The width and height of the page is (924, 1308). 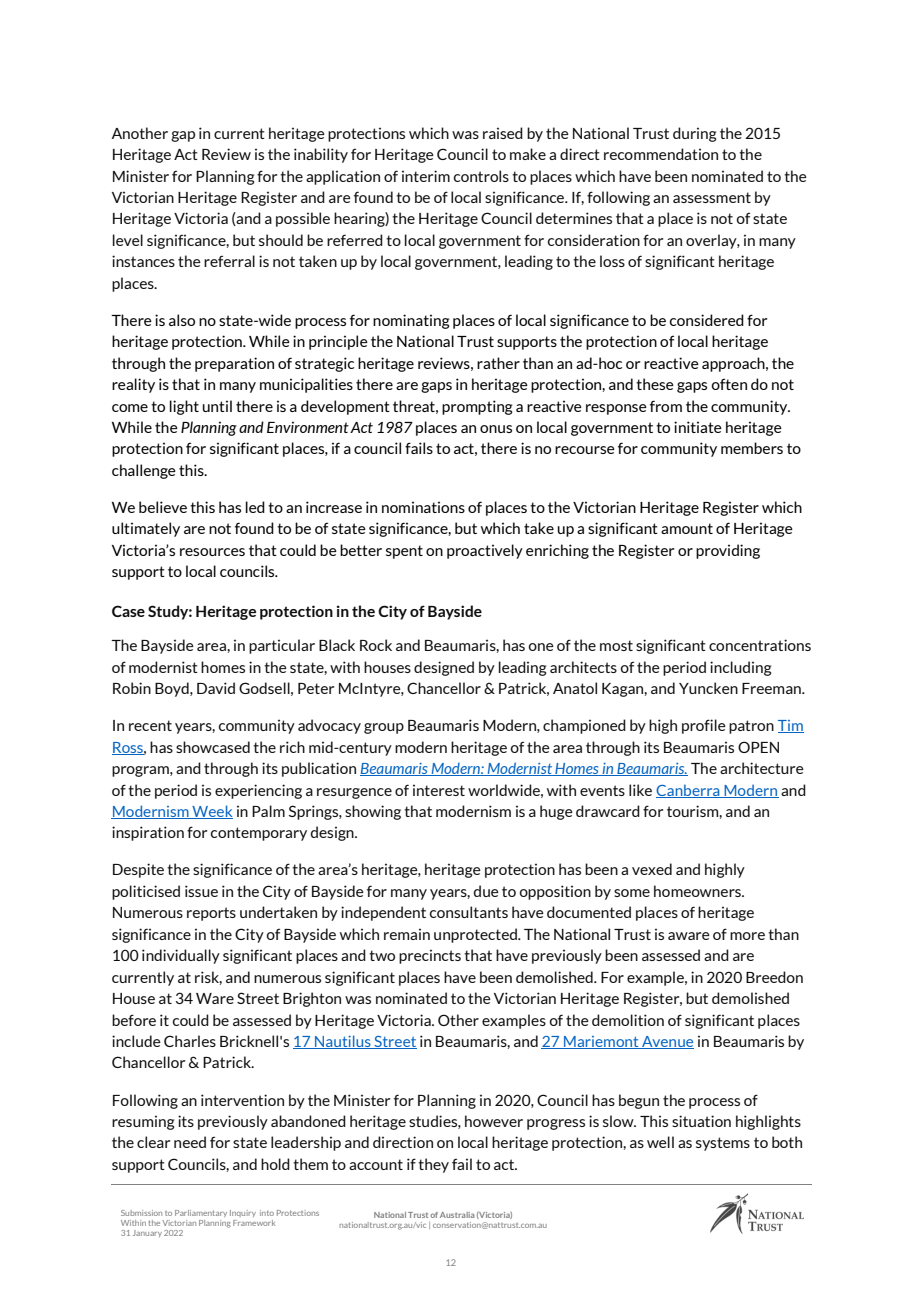 I want to click on unprotected, so click(x=476, y=935).
